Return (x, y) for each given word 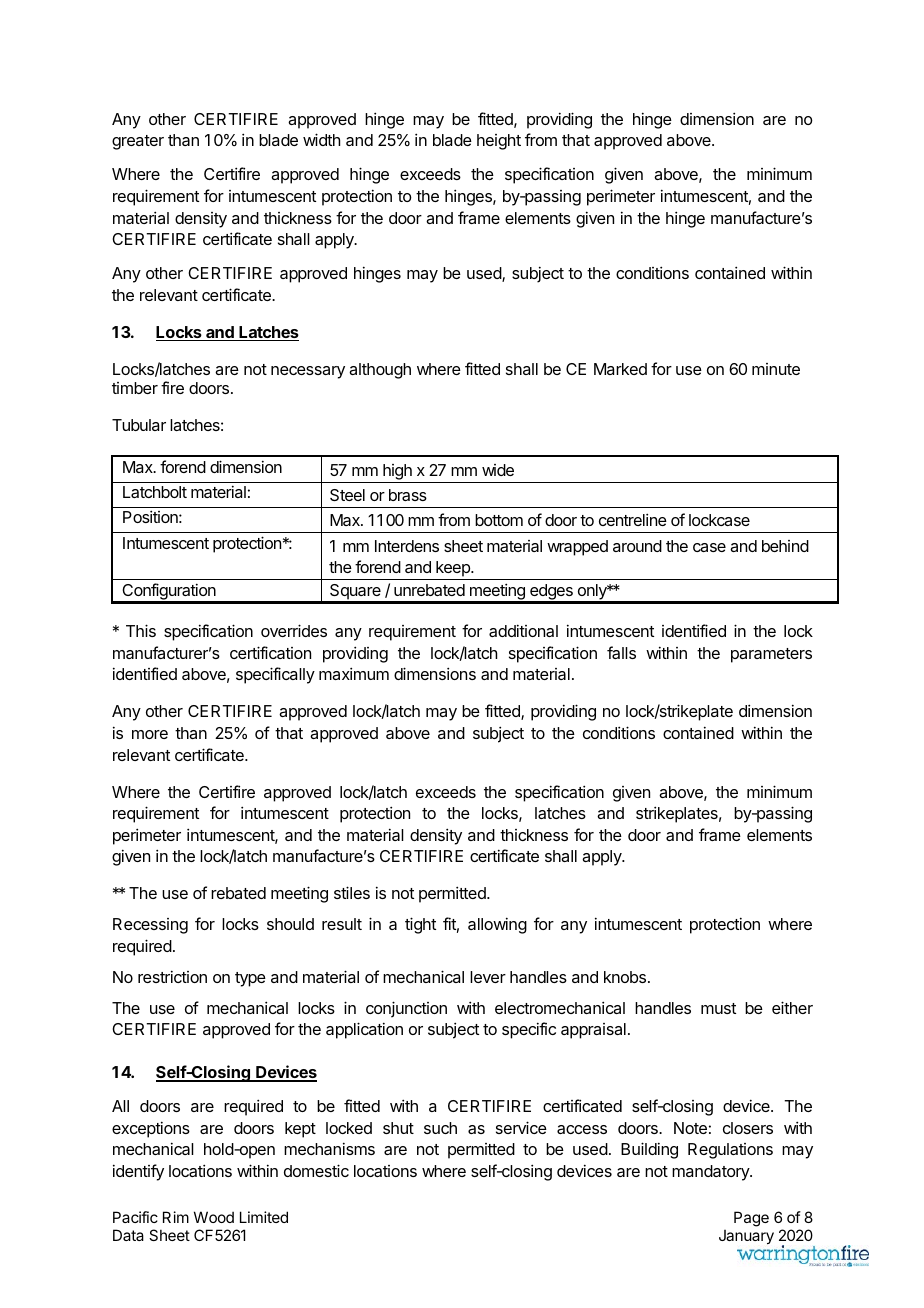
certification (270, 652)
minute (776, 369)
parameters (771, 655)
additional (523, 630)
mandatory (711, 1173)
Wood (214, 1217)
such (440, 1128)
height (499, 142)
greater (138, 142)
